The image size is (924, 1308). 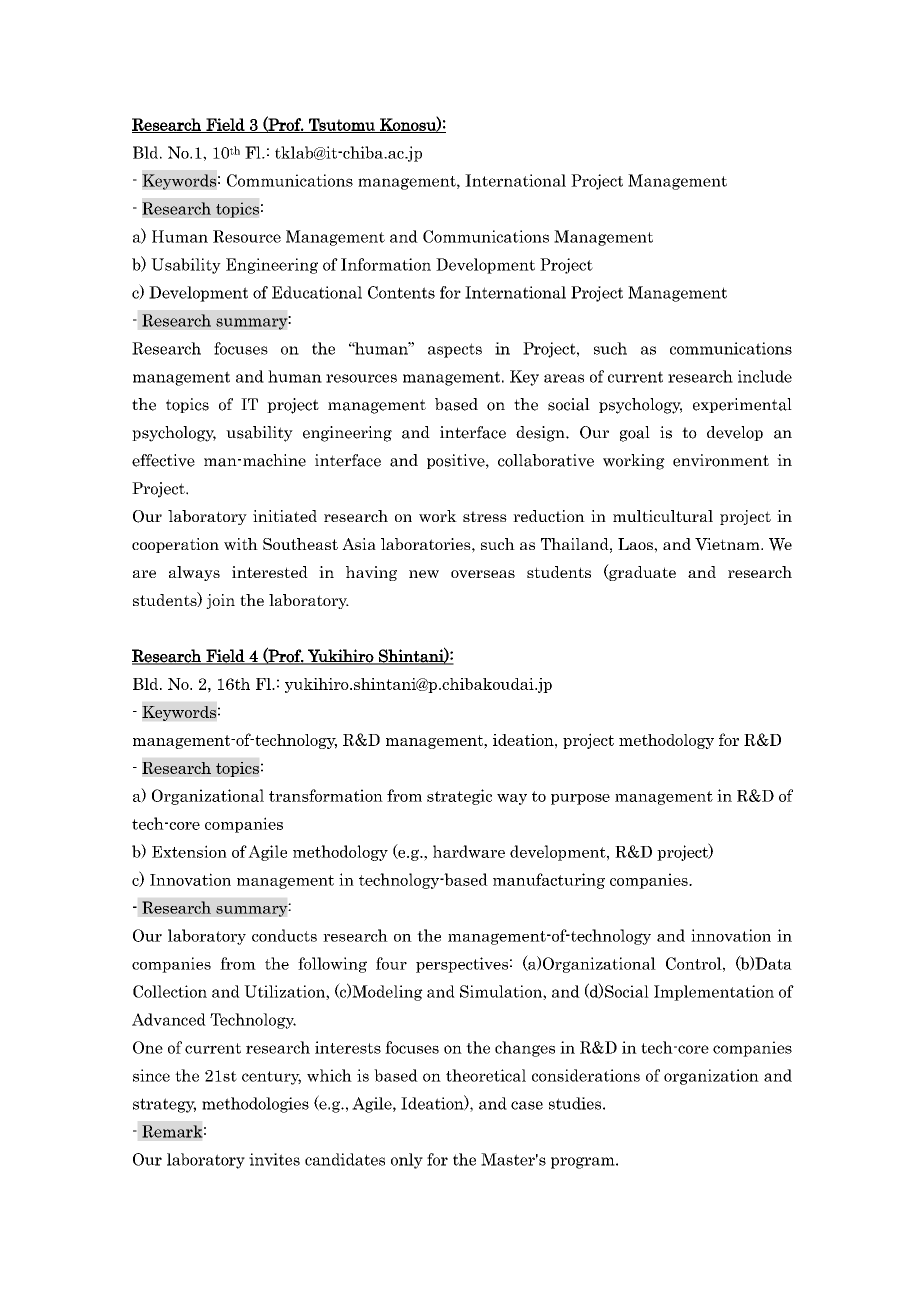 What do you see at coordinates (407, 1161) in the image?
I see `only` at bounding box center [407, 1161].
